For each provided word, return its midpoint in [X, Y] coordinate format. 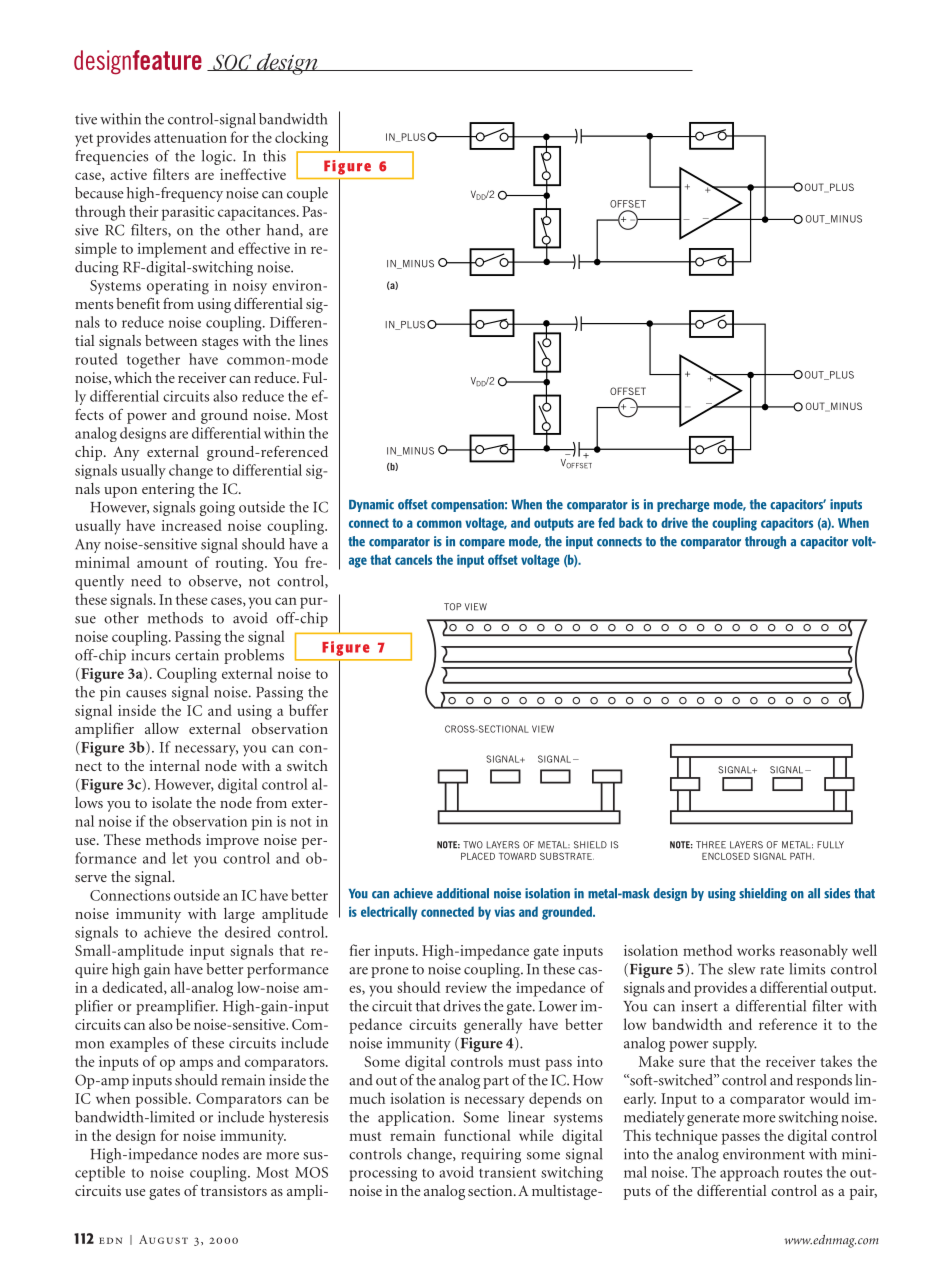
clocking [301, 139]
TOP [452, 607]
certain [197, 655]
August [163, 1239]
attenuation [190, 137]
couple [307, 194]
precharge [683, 505]
